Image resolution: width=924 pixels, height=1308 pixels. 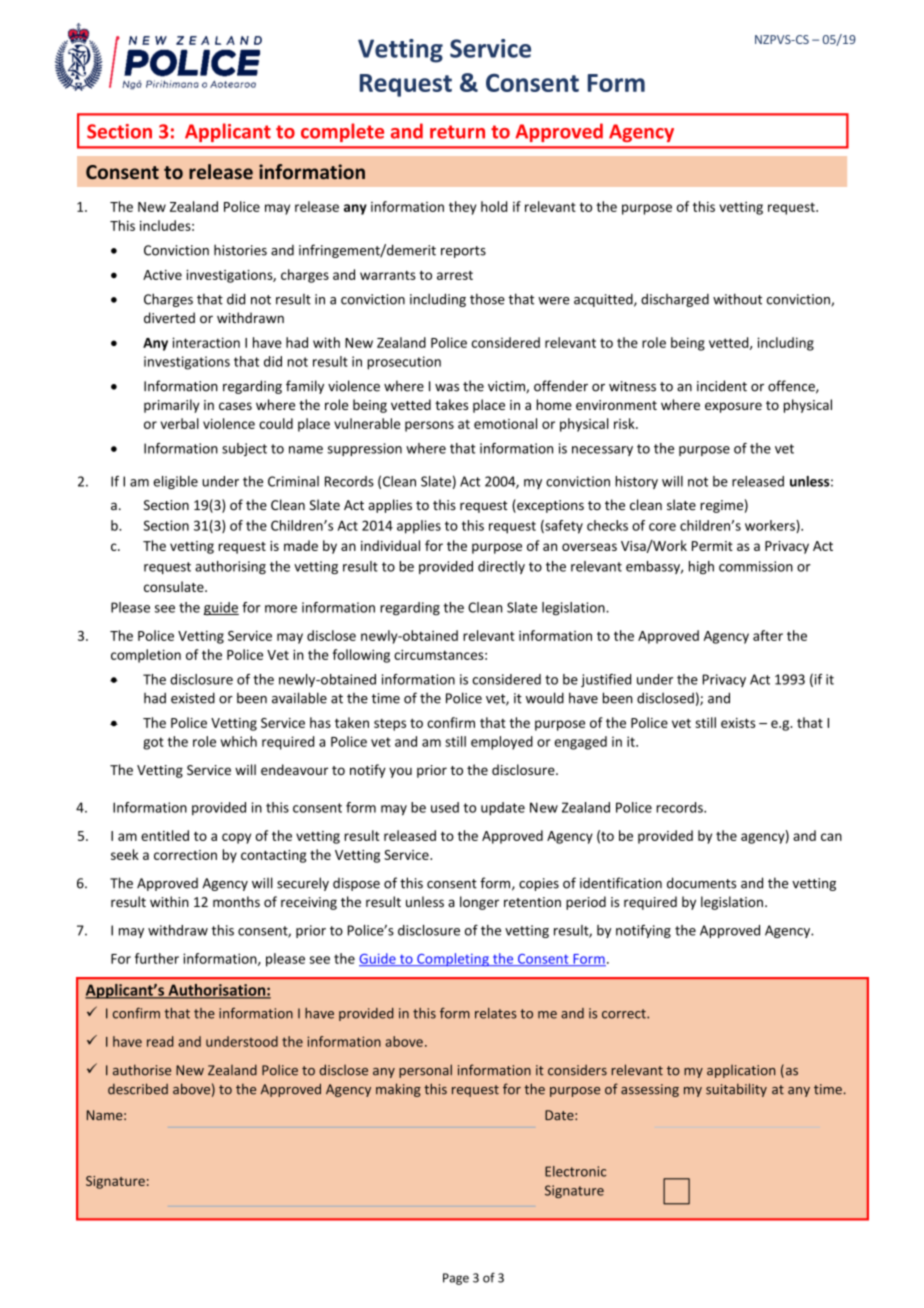 I want to click on described, so click(x=138, y=1089).
